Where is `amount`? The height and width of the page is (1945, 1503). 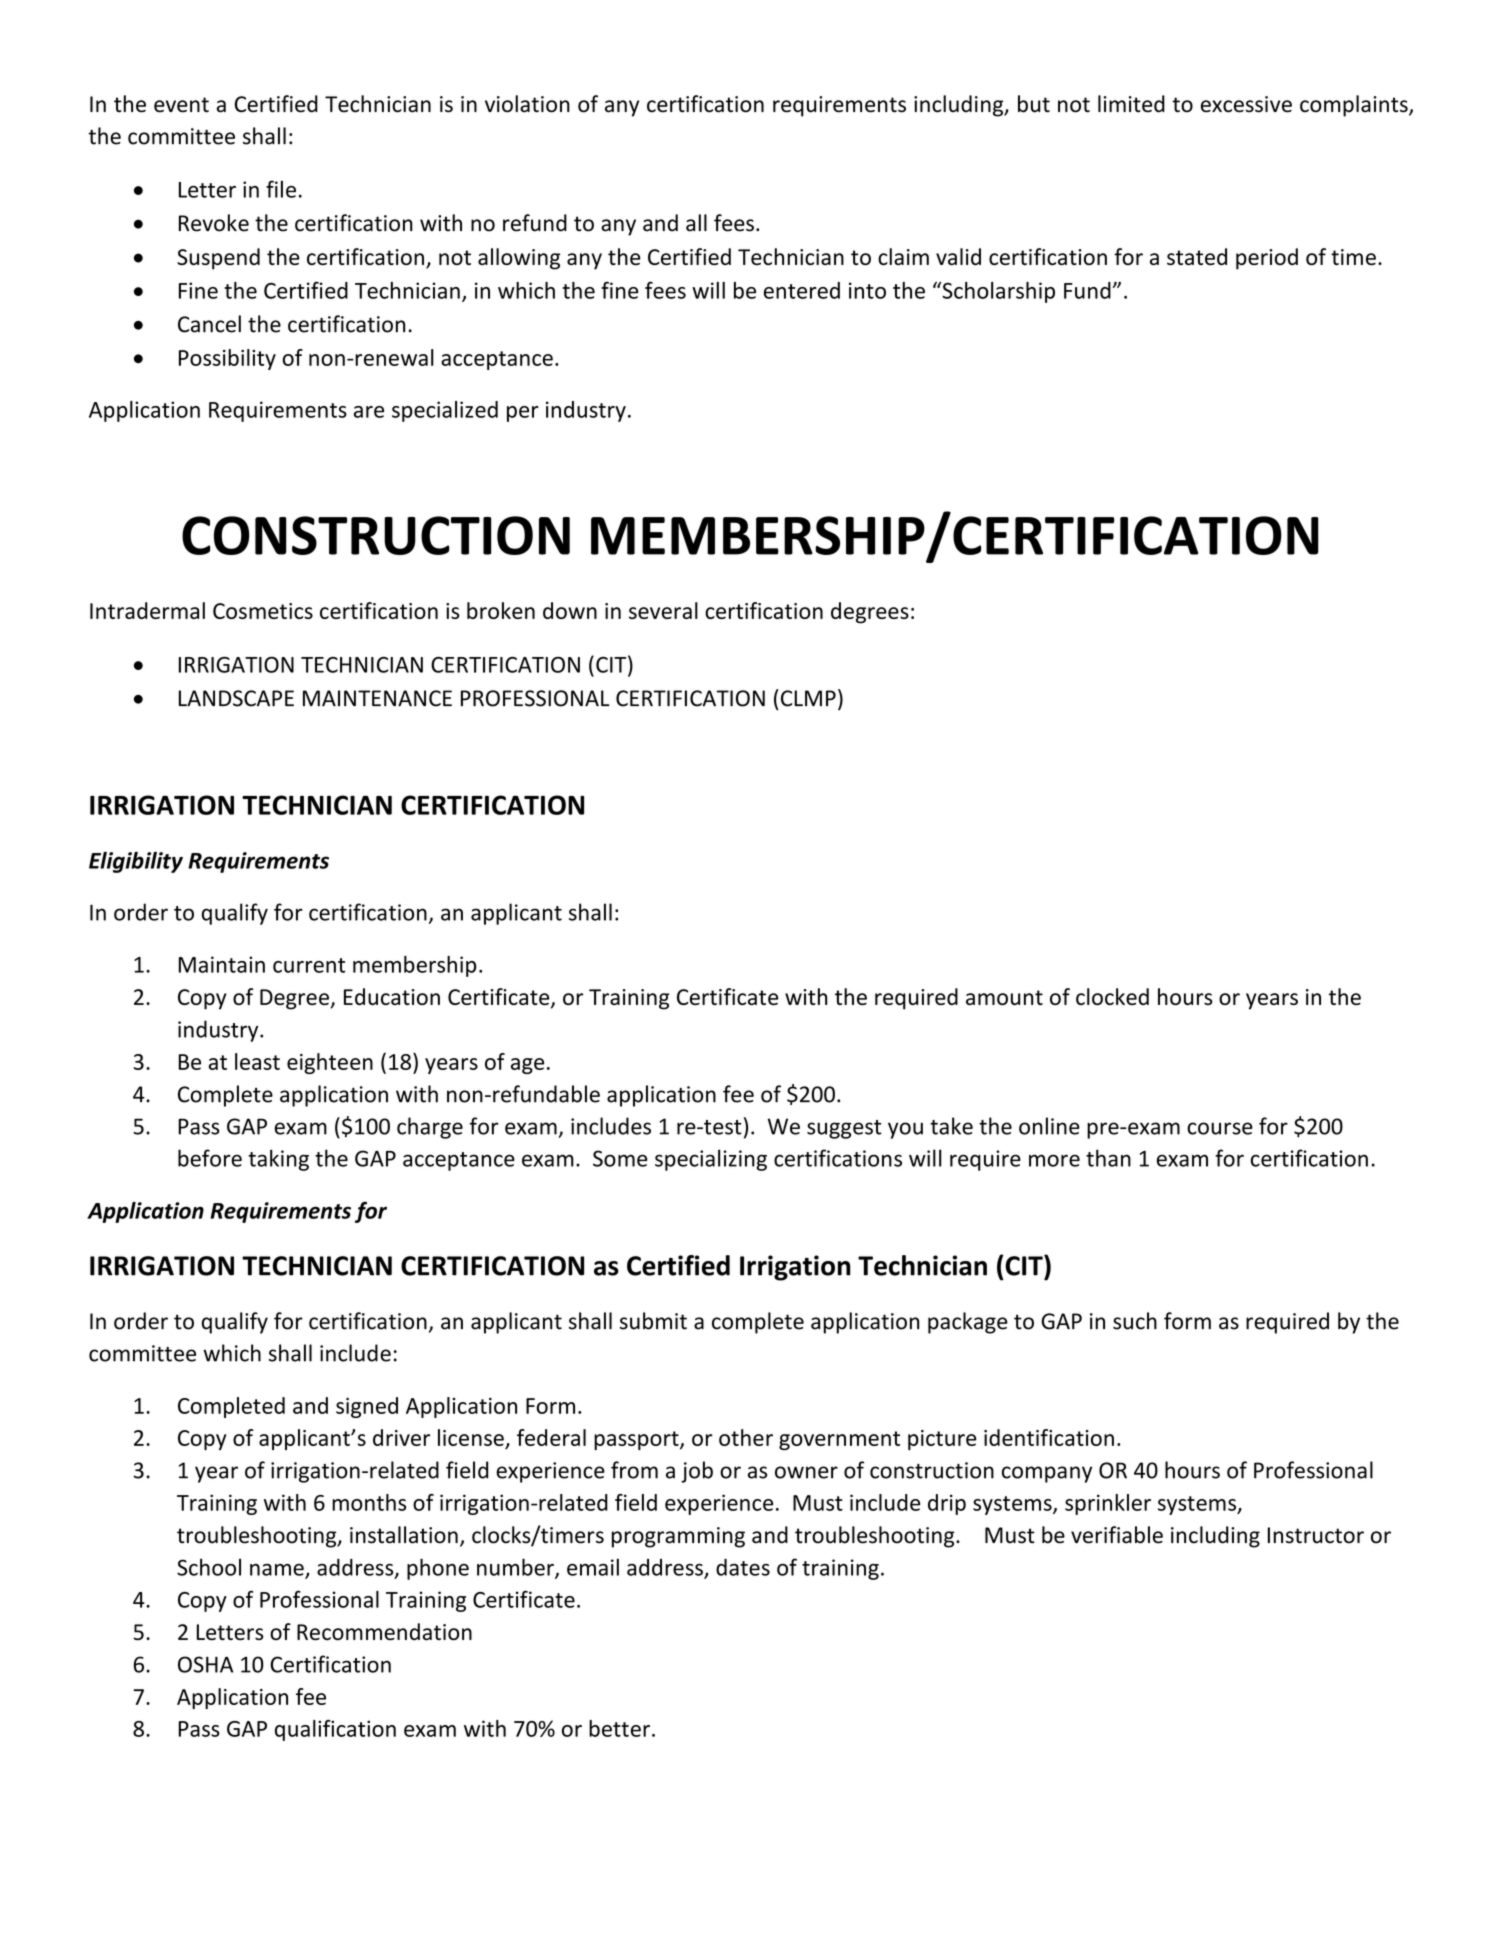 amount is located at coordinates (1004, 997).
